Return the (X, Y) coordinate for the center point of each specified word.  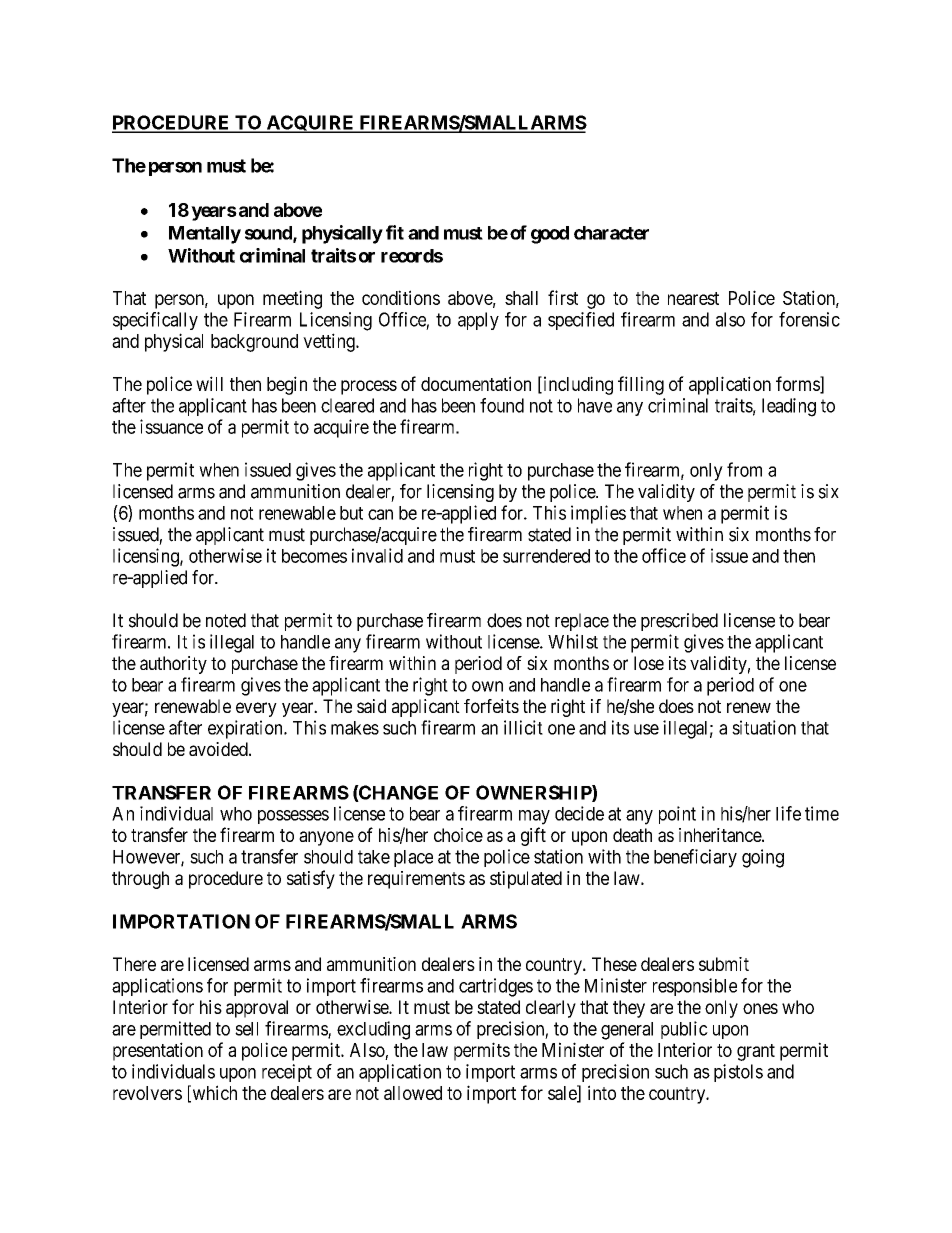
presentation (158, 1051)
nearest (693, 298)
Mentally (205, 235)
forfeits (491, 706)
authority (173, 665)
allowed (413, 1093)
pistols (738, 1073)
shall (521, 298)
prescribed (679, 622)
